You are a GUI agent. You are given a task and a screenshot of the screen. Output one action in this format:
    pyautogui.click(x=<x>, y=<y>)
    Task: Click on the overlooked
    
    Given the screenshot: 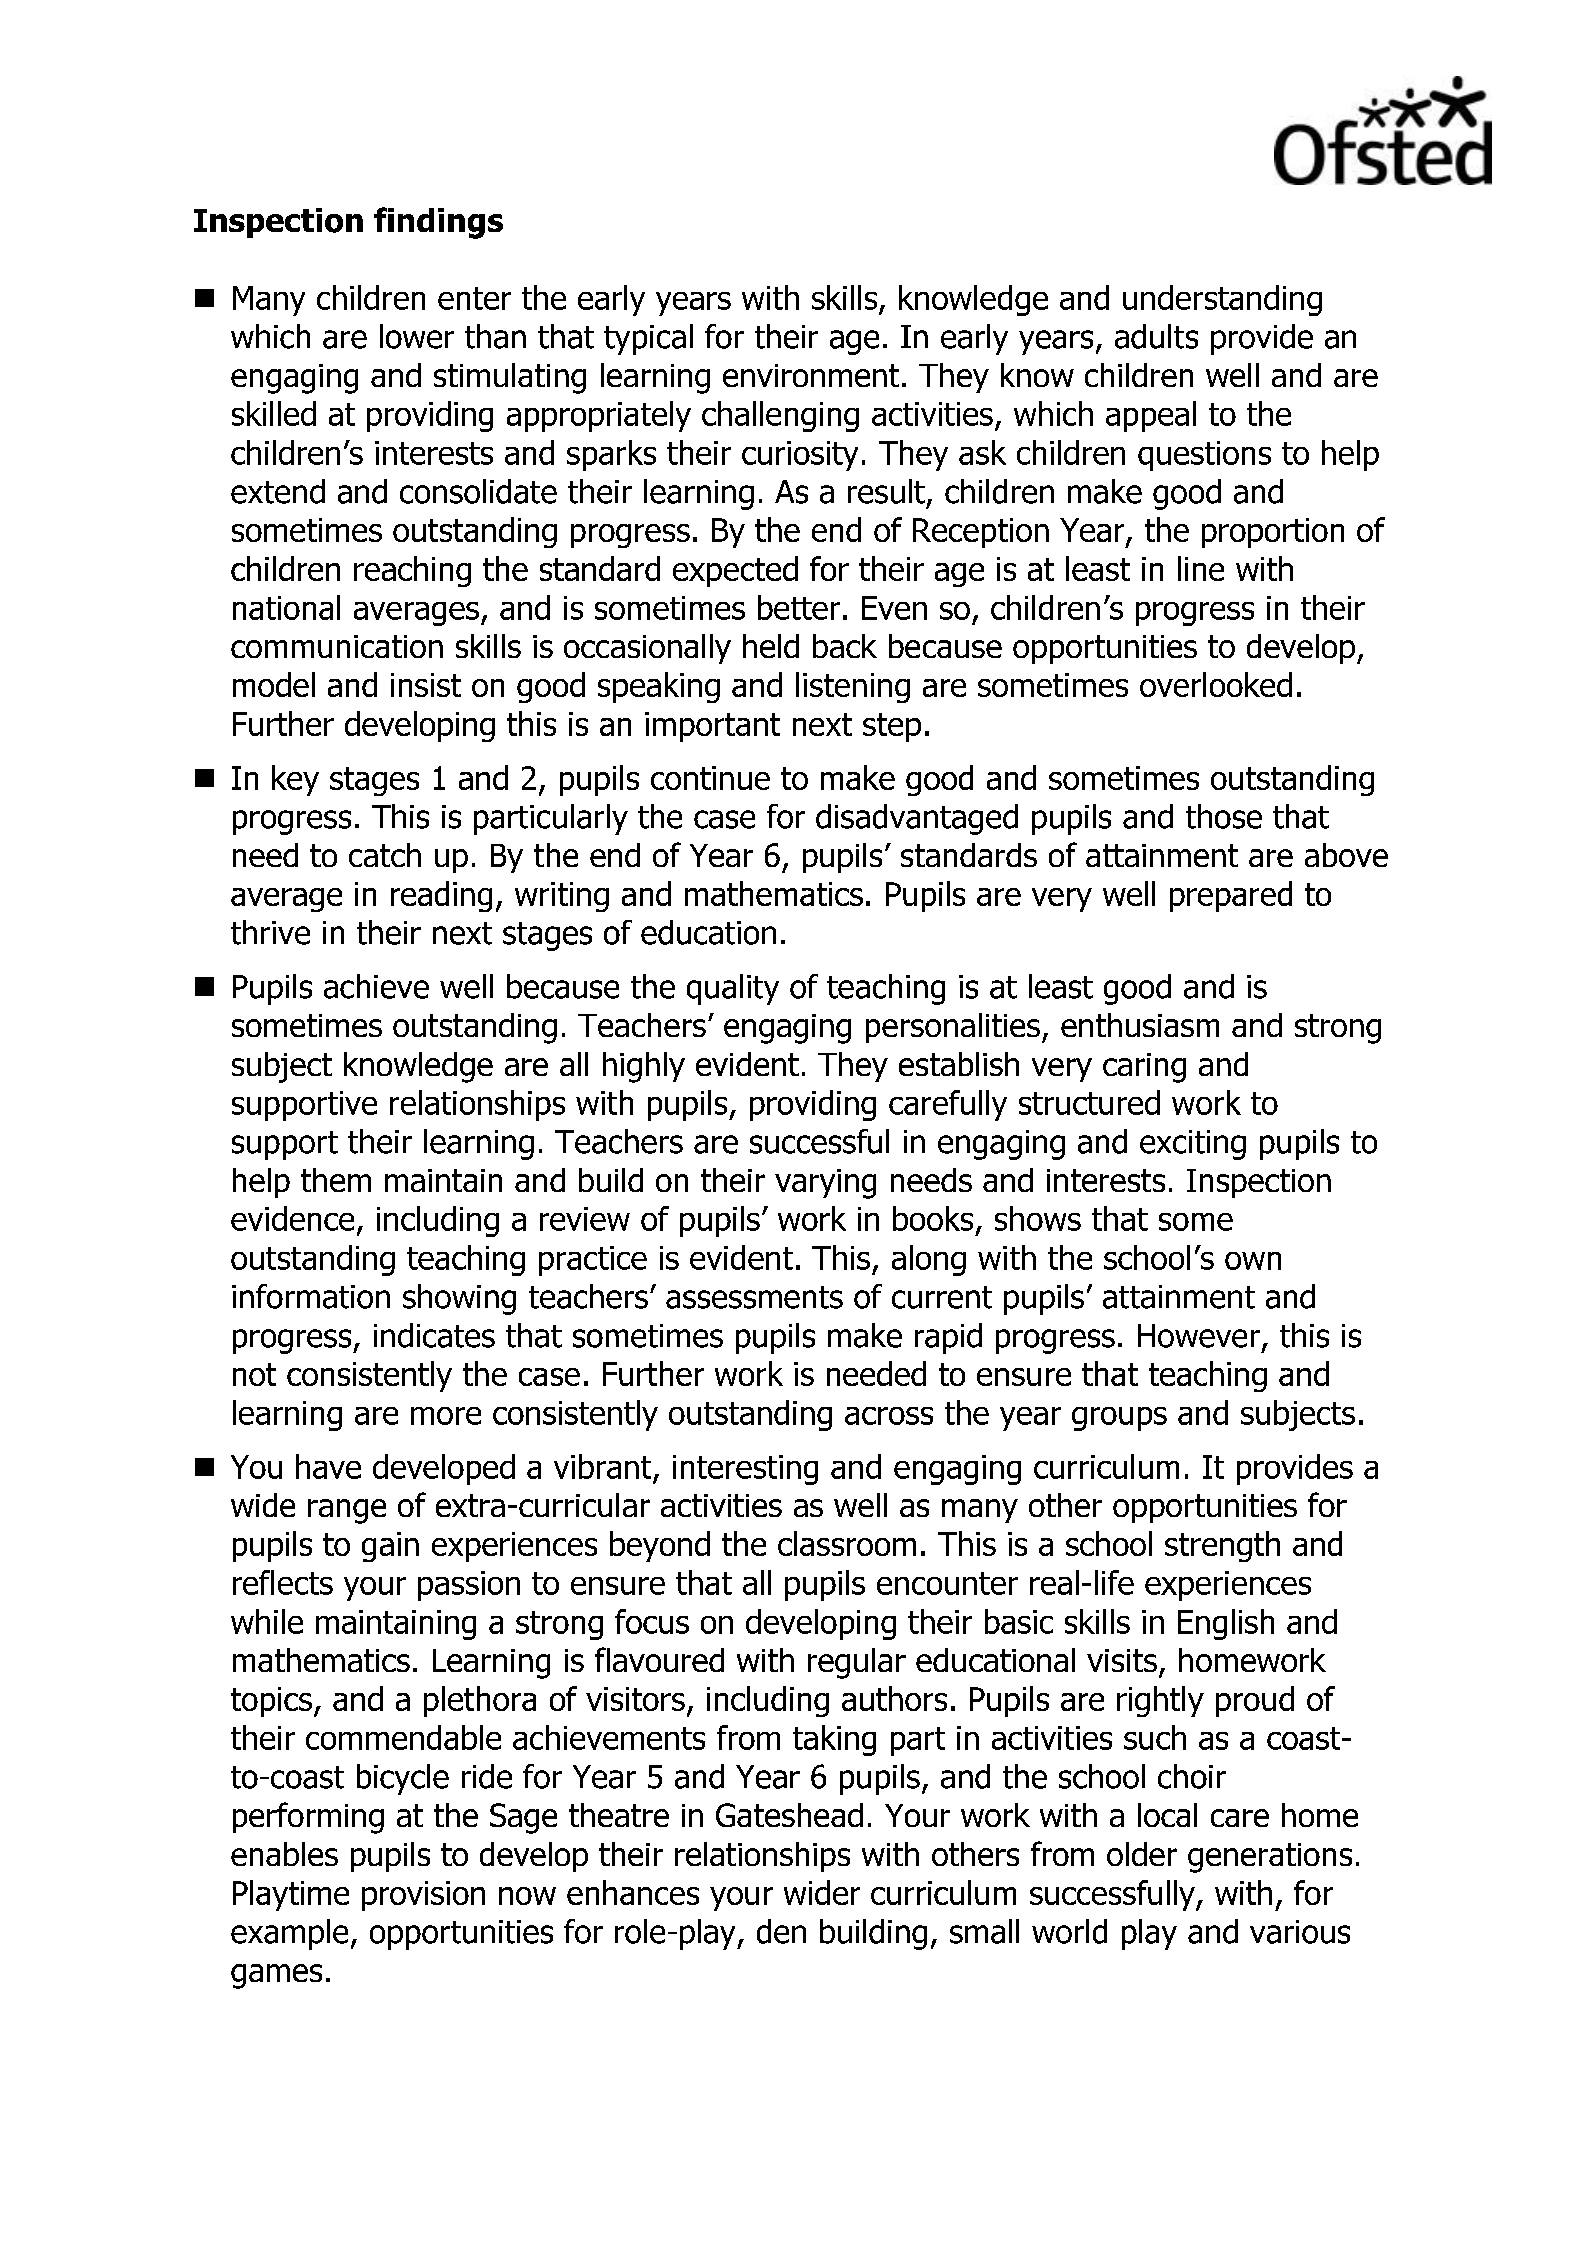 What is the action you would take?
    pyautogui.click(x=1216, y=684)
